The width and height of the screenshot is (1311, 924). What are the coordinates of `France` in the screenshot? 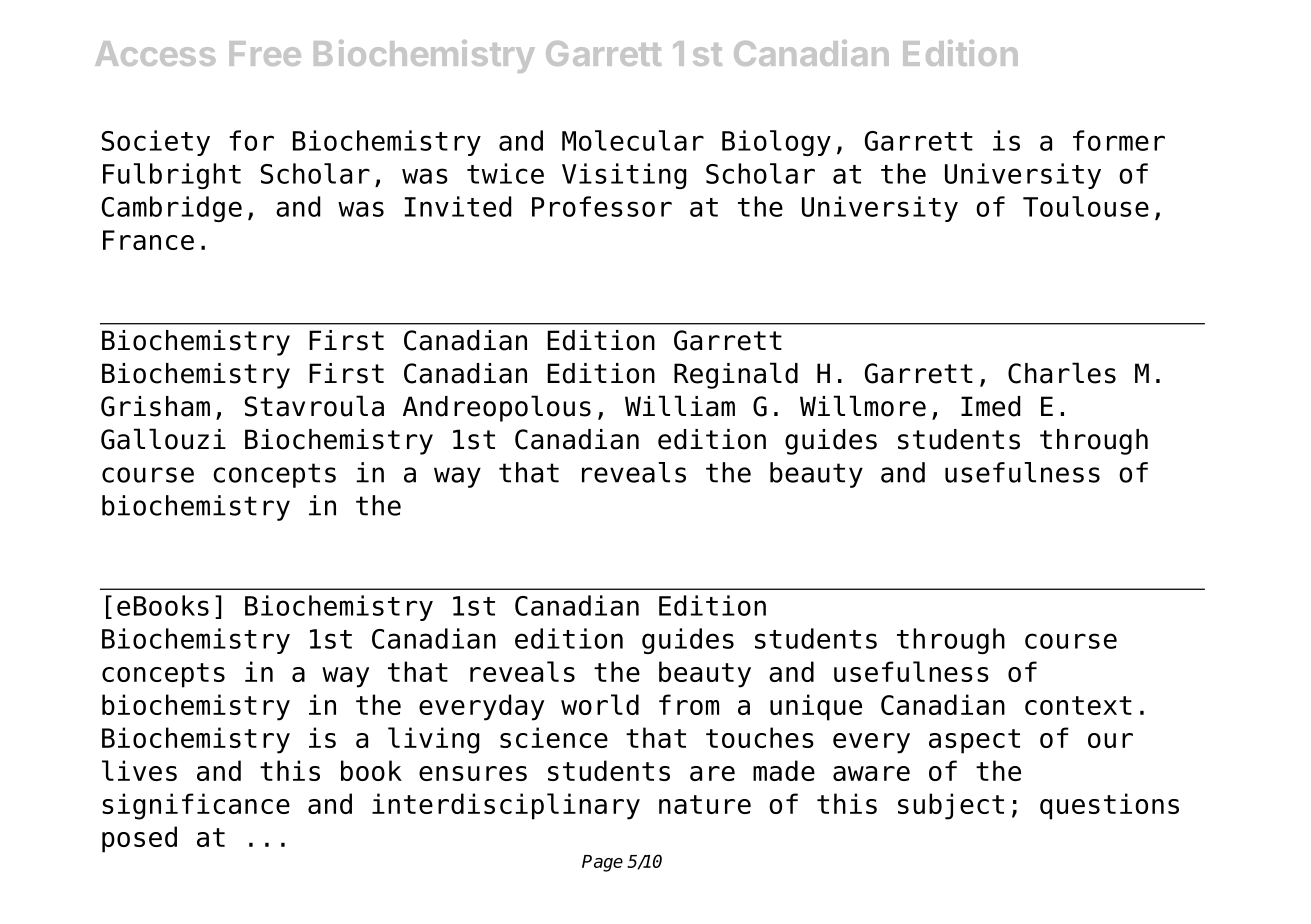 It's located at (148, 240).
